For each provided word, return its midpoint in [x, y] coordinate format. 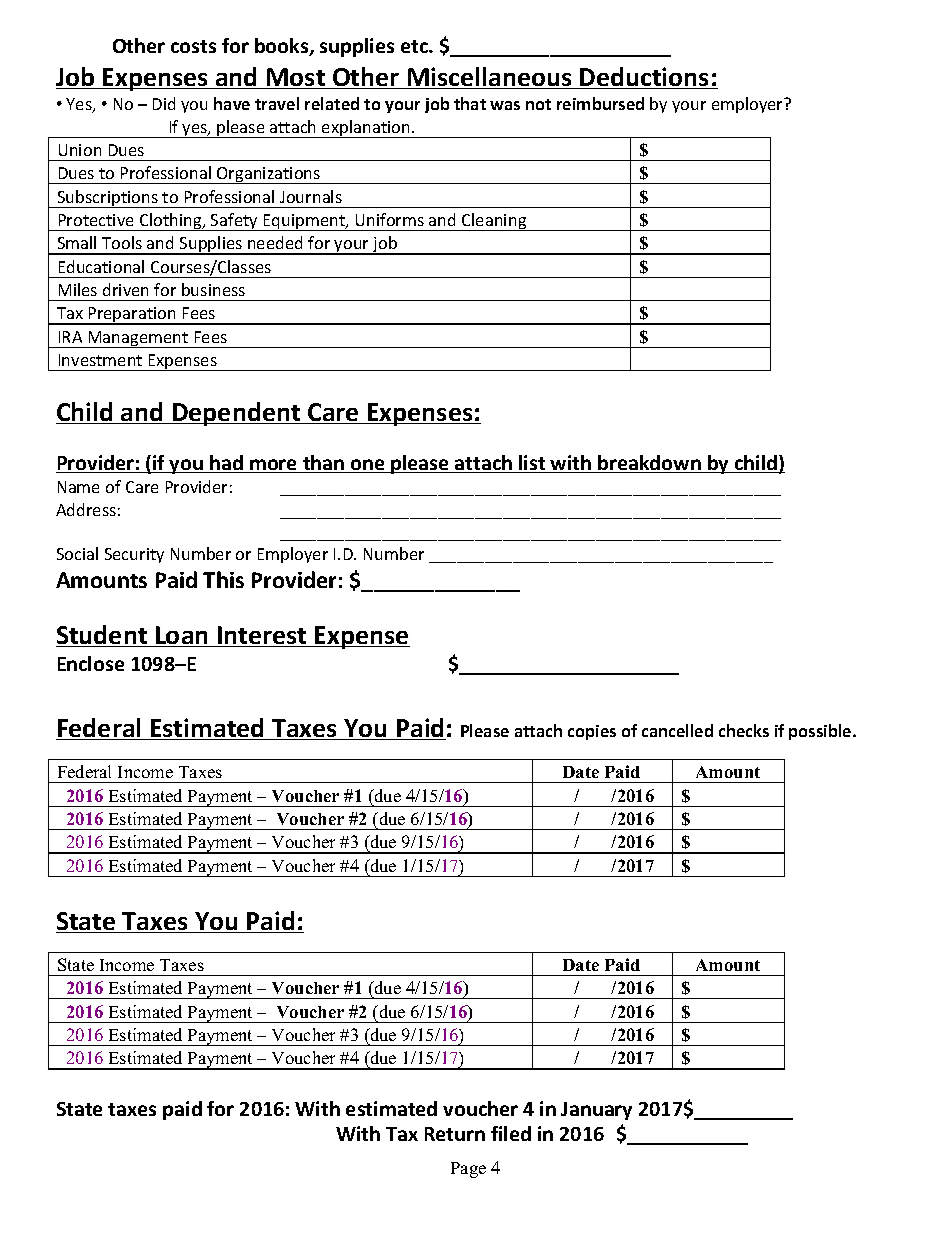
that [470, 103]
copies [592, 732]
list [532, 464]
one [367, 466]
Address [86, 509]
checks [744, 730]
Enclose [91, 663]
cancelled [677, 730]
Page [468, 1170]
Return [455, 1134]
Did [164, 103]
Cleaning [494, 222]
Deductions [644, 78]
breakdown [649, 464]
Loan [182, 636]
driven [125, 289]
